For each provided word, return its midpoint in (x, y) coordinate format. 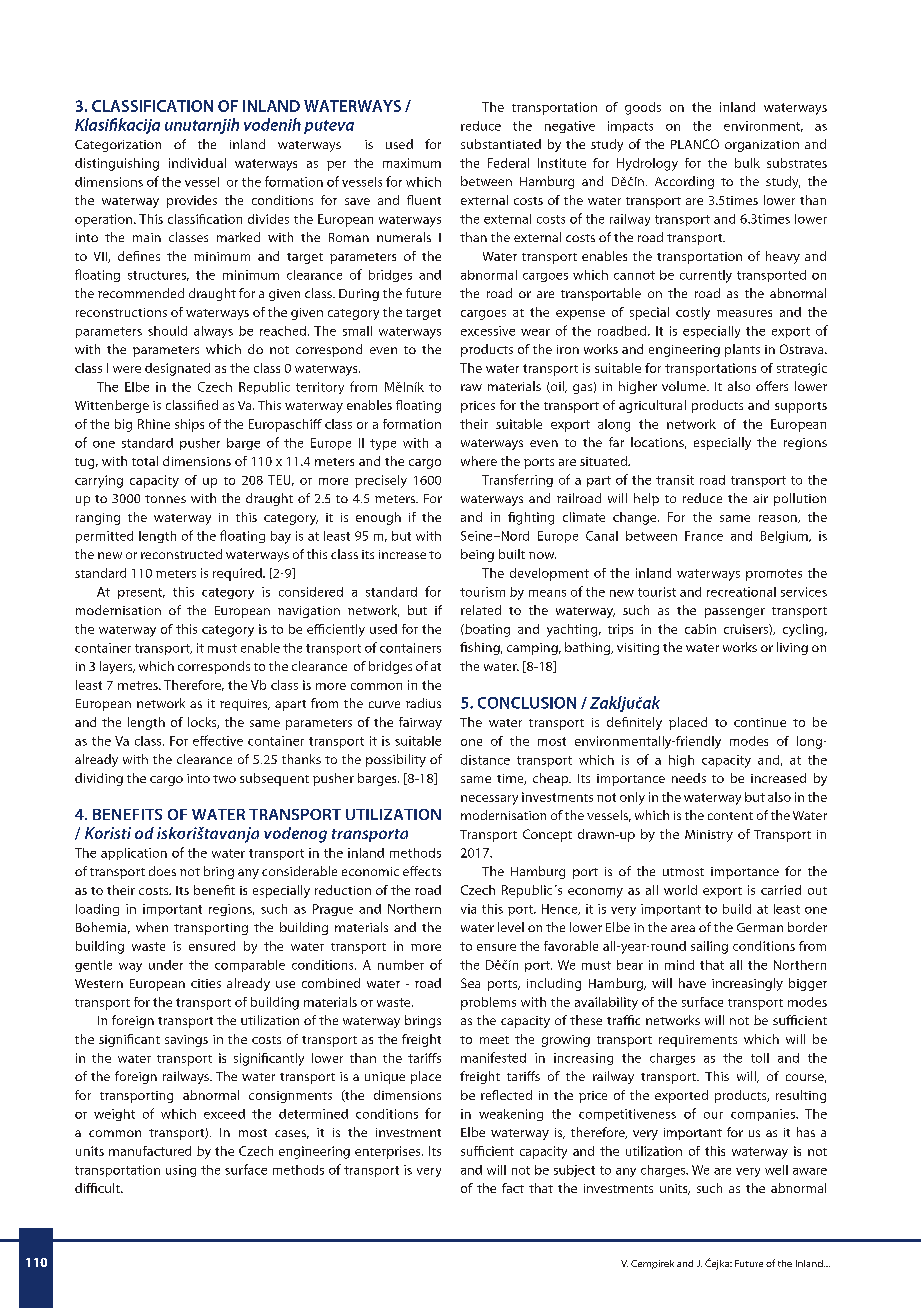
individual (197, 163)
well (776, 1170)
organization (762, 146)
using (181, 1171)
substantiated (501, 144)
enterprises (389, 1152)
